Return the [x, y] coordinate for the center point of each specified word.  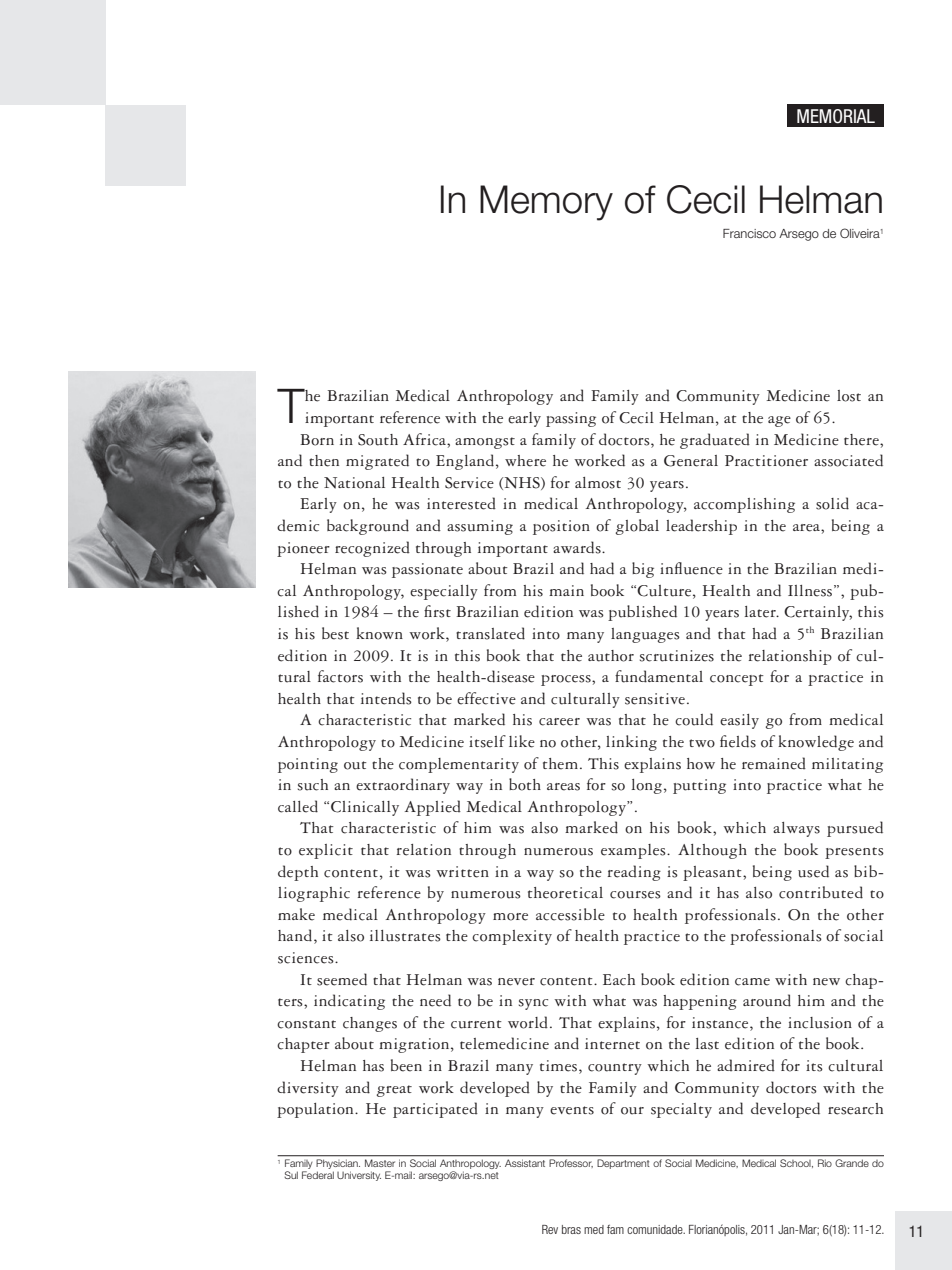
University [359, 1176]
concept [737, 680]
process [567, 680]
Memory [546, 203]
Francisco [749, 233]
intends [386, 698]
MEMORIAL [836, 116]
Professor [571, 1163]
